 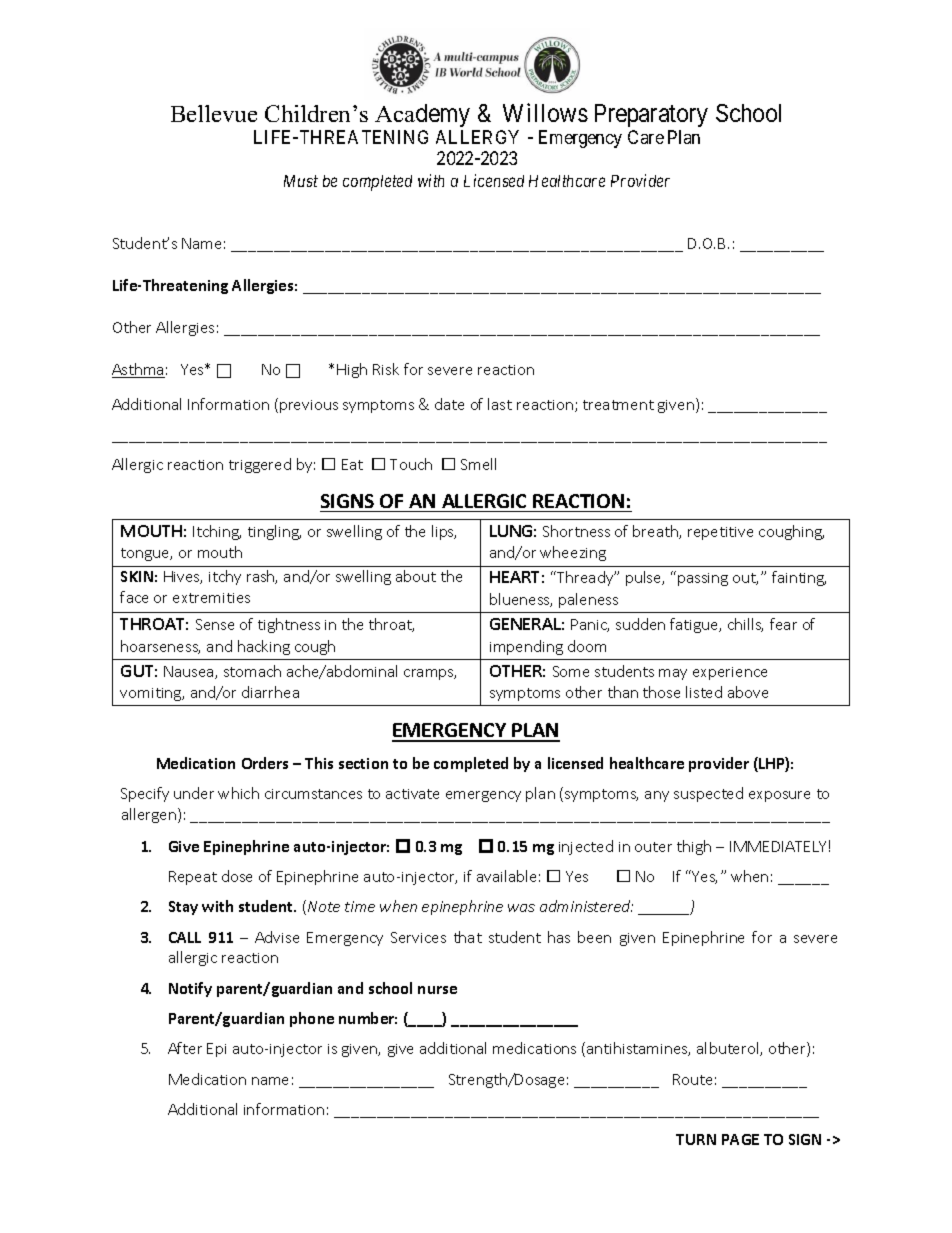 I want to click on Preparatory, so click(x=651, y=117).
